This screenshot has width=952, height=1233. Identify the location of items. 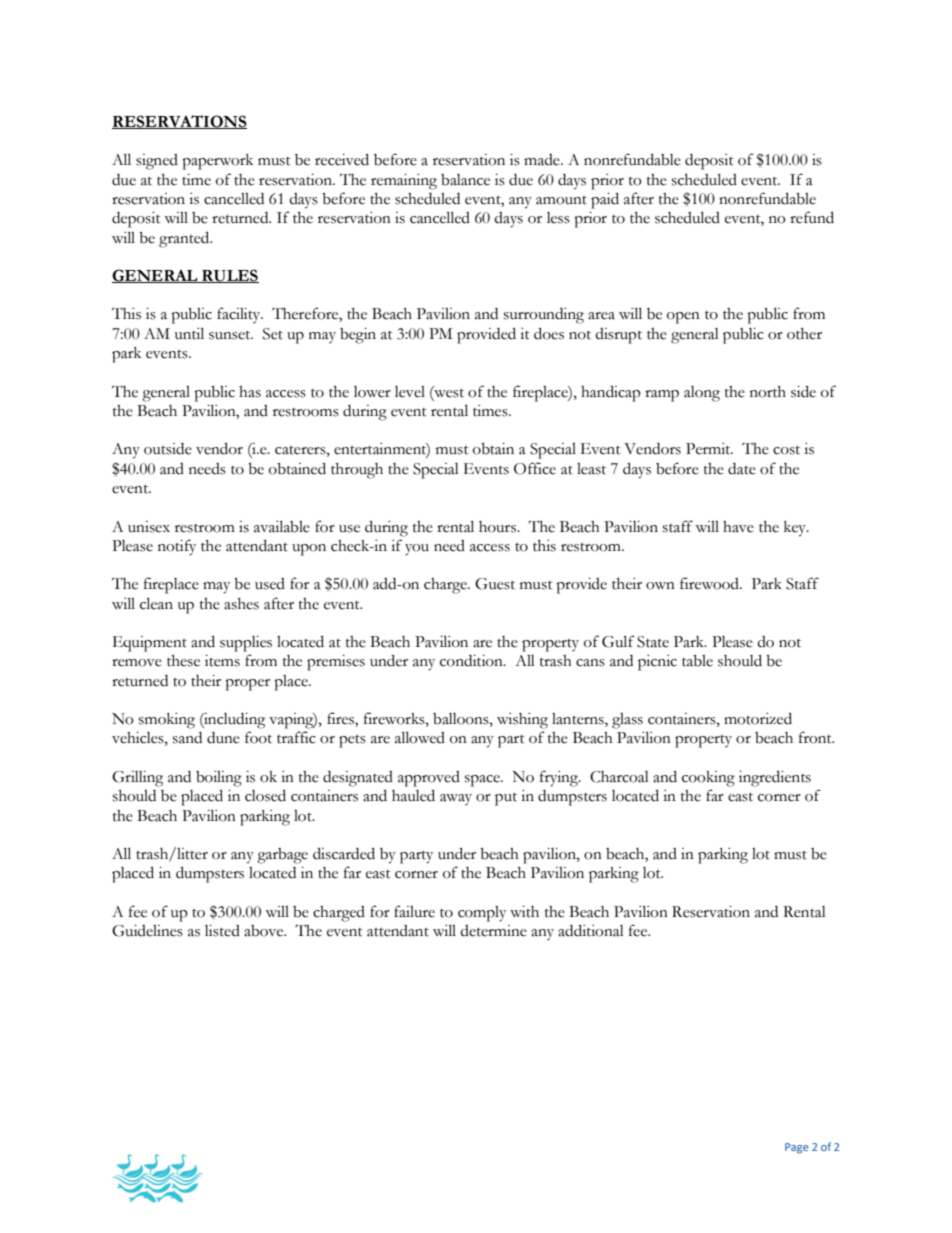
(222, 661).
